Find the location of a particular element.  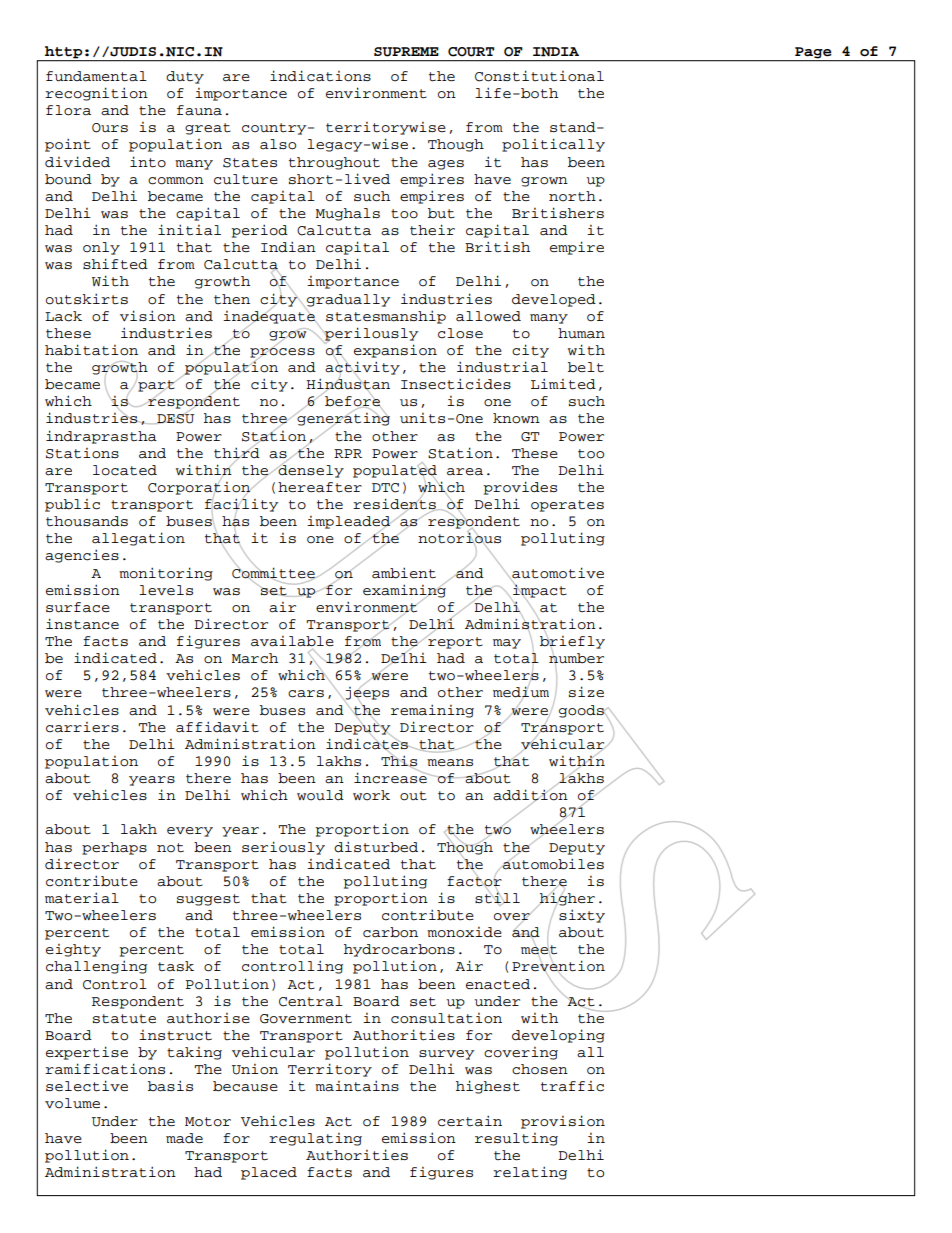

certain is located at coordinates (470, 1121).
